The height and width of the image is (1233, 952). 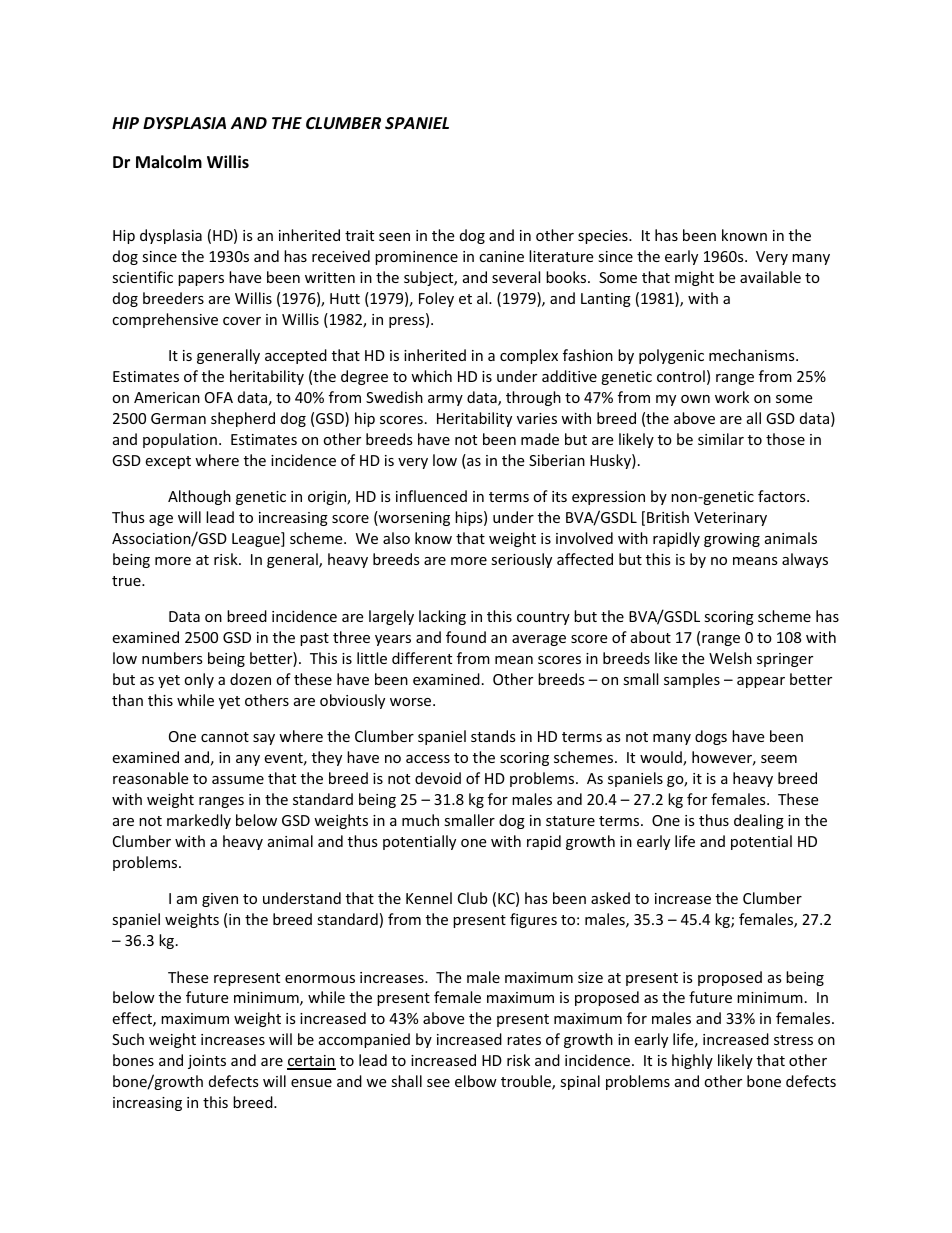 I want to click on joints, so click(x=207, y=1062).
